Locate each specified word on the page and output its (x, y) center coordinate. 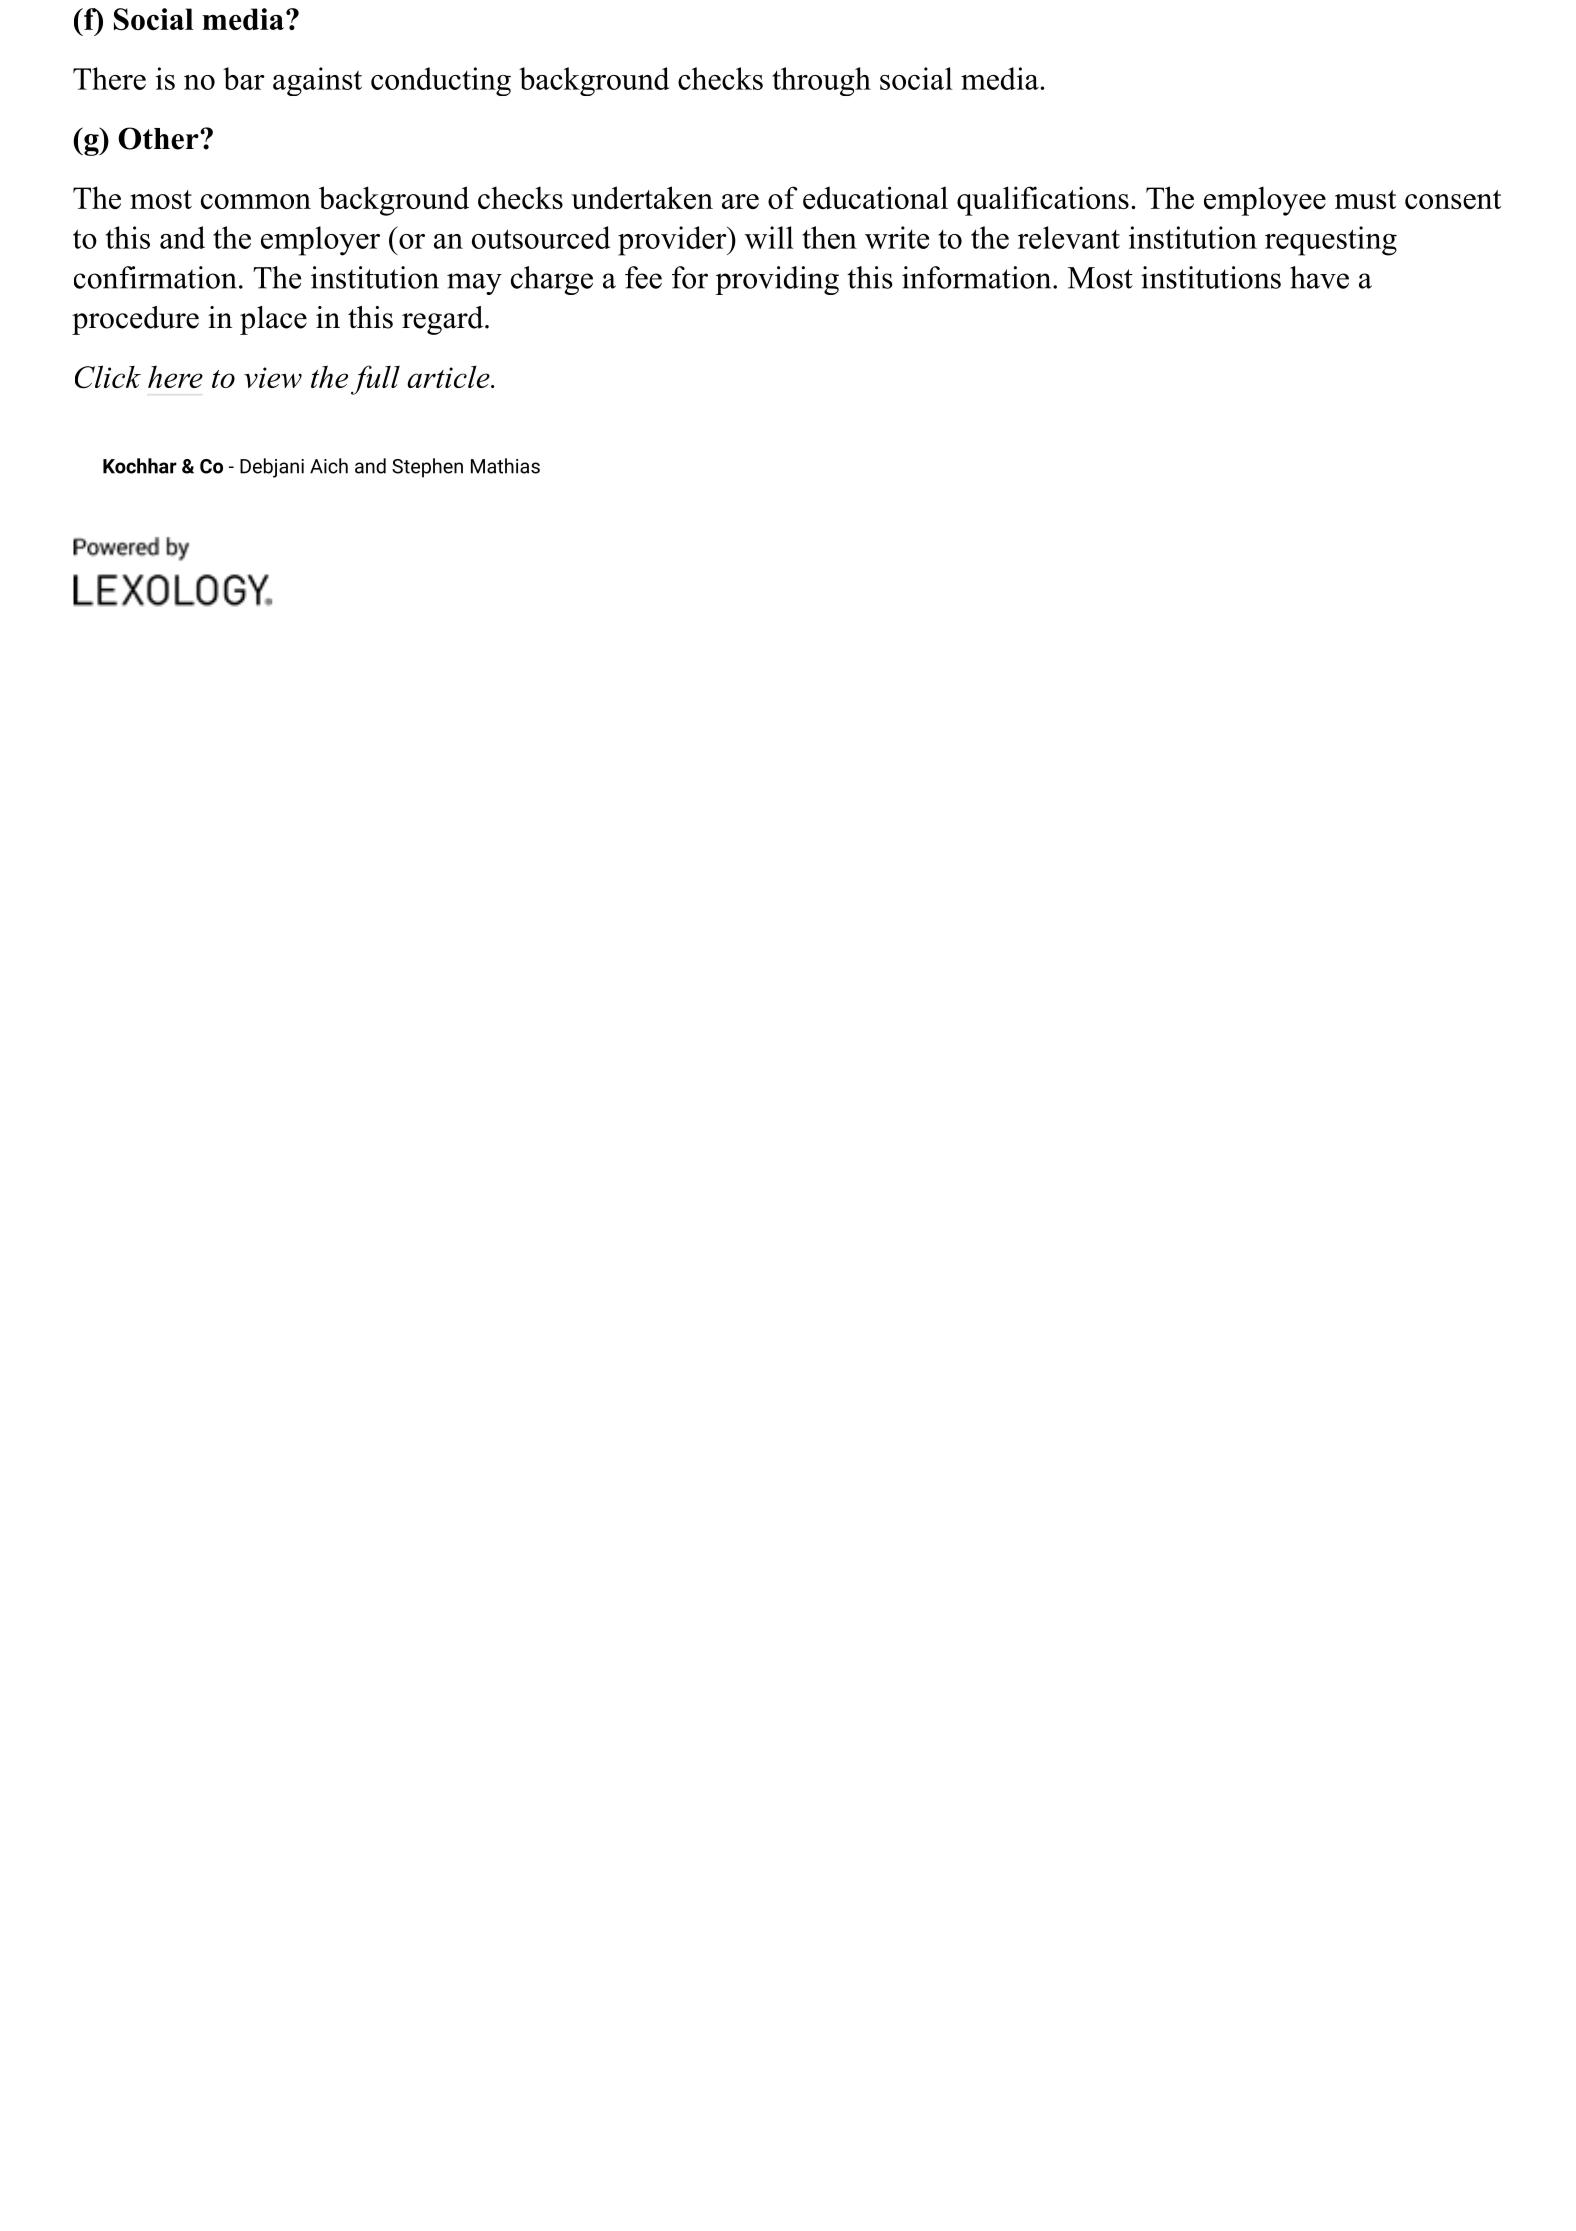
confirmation (155, 277)
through (821, 81)
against (317, 81)
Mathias (505, 466)
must (1365, 199)
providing (777, 280)
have (1319, 277)
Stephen (427, 468)
